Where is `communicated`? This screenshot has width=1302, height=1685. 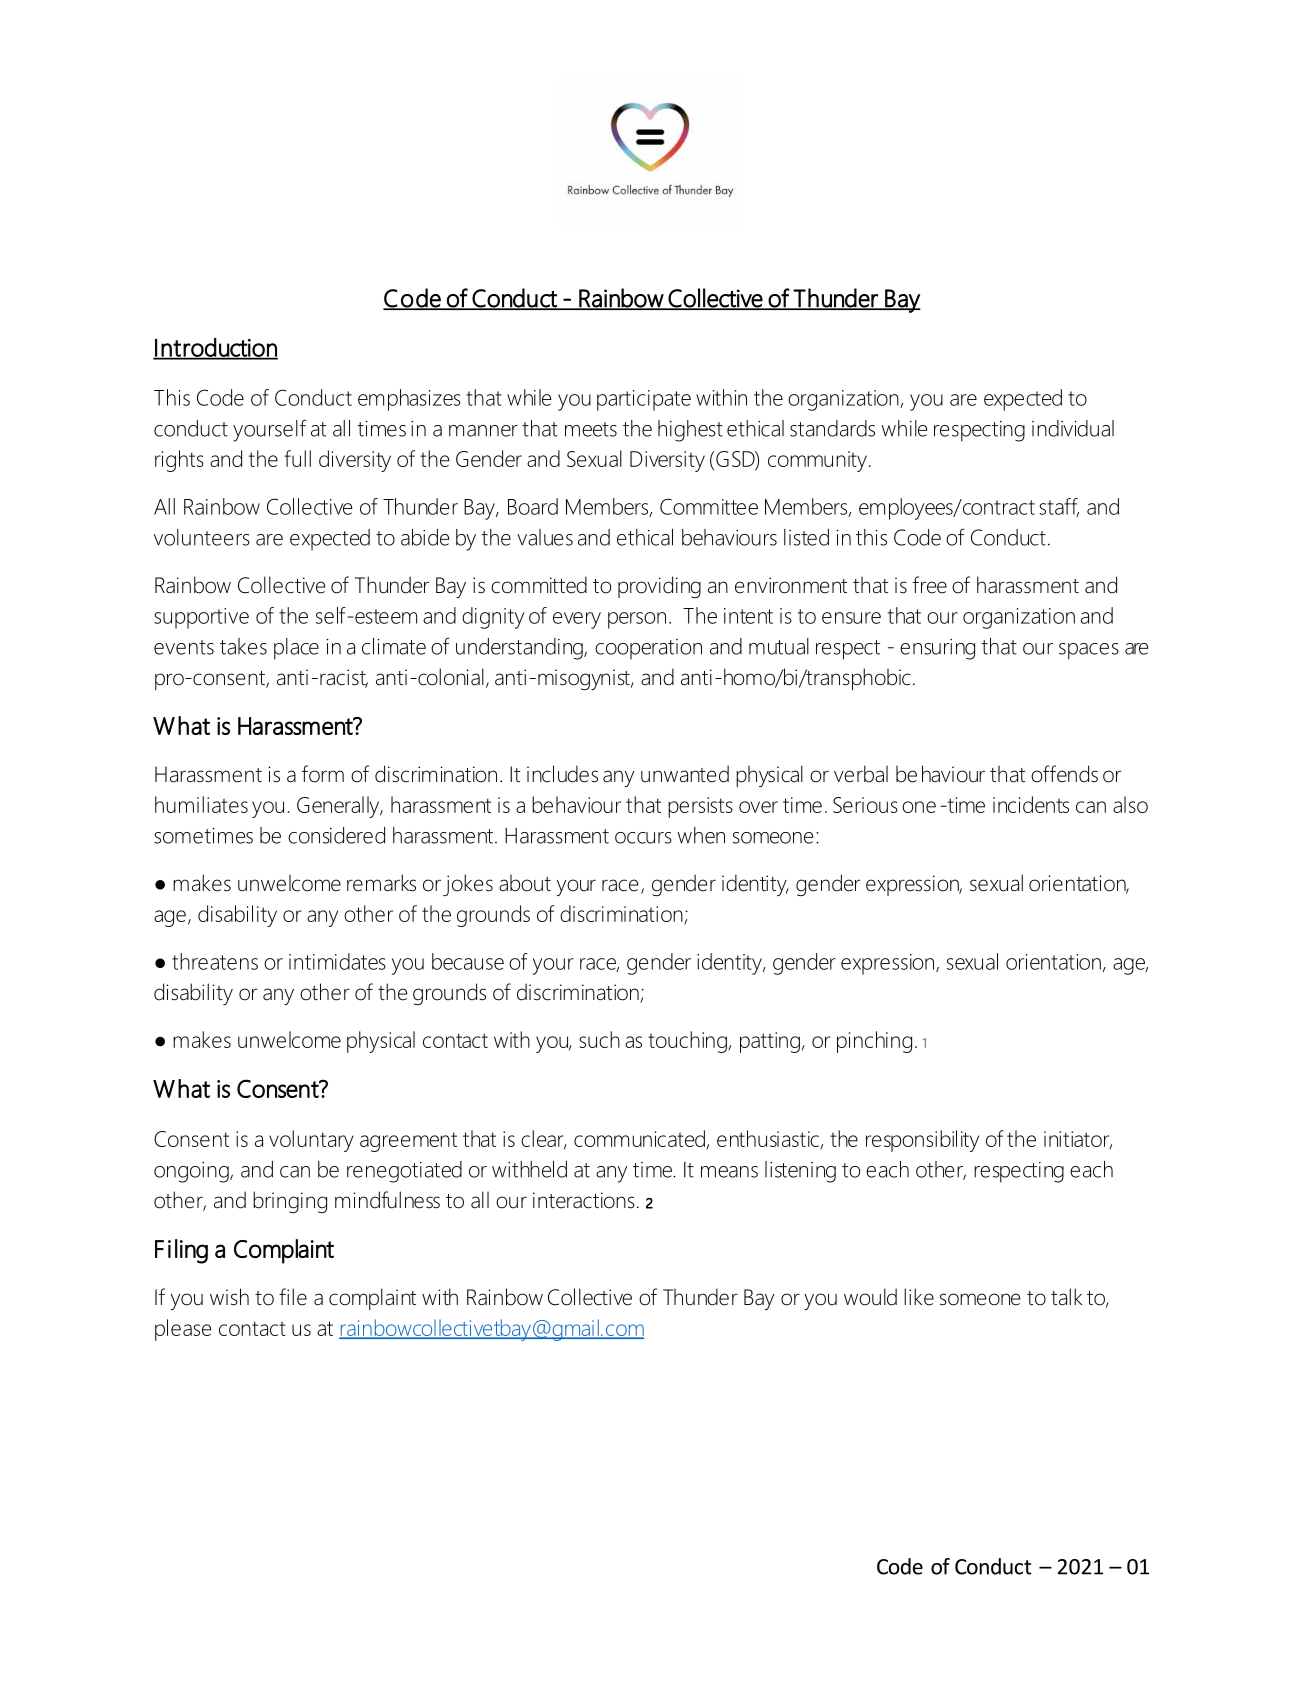
communicated is located at coordinates (640, 1139).
